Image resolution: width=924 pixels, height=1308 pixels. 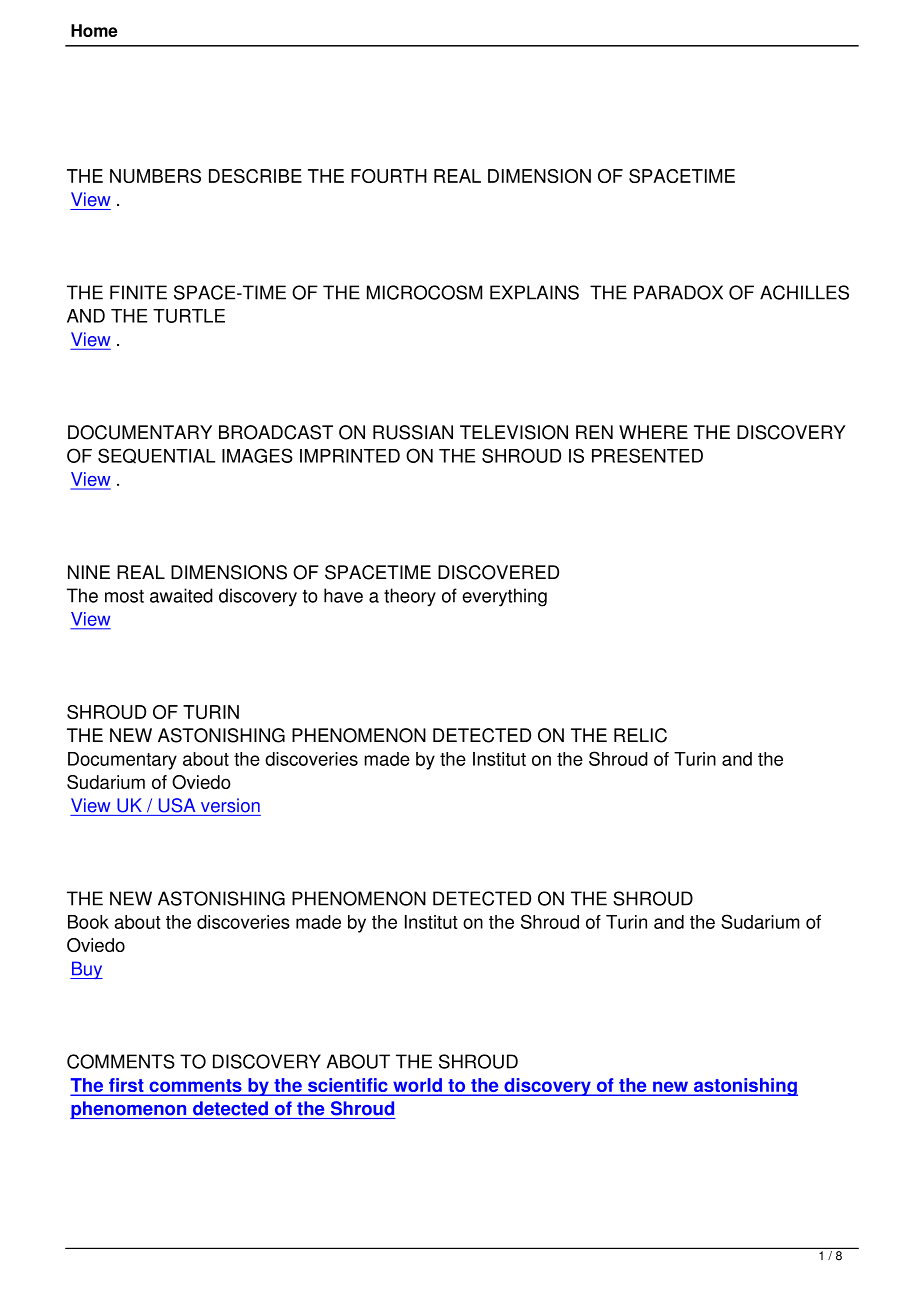 I want to click on first, so click(x=126, y=1086).
